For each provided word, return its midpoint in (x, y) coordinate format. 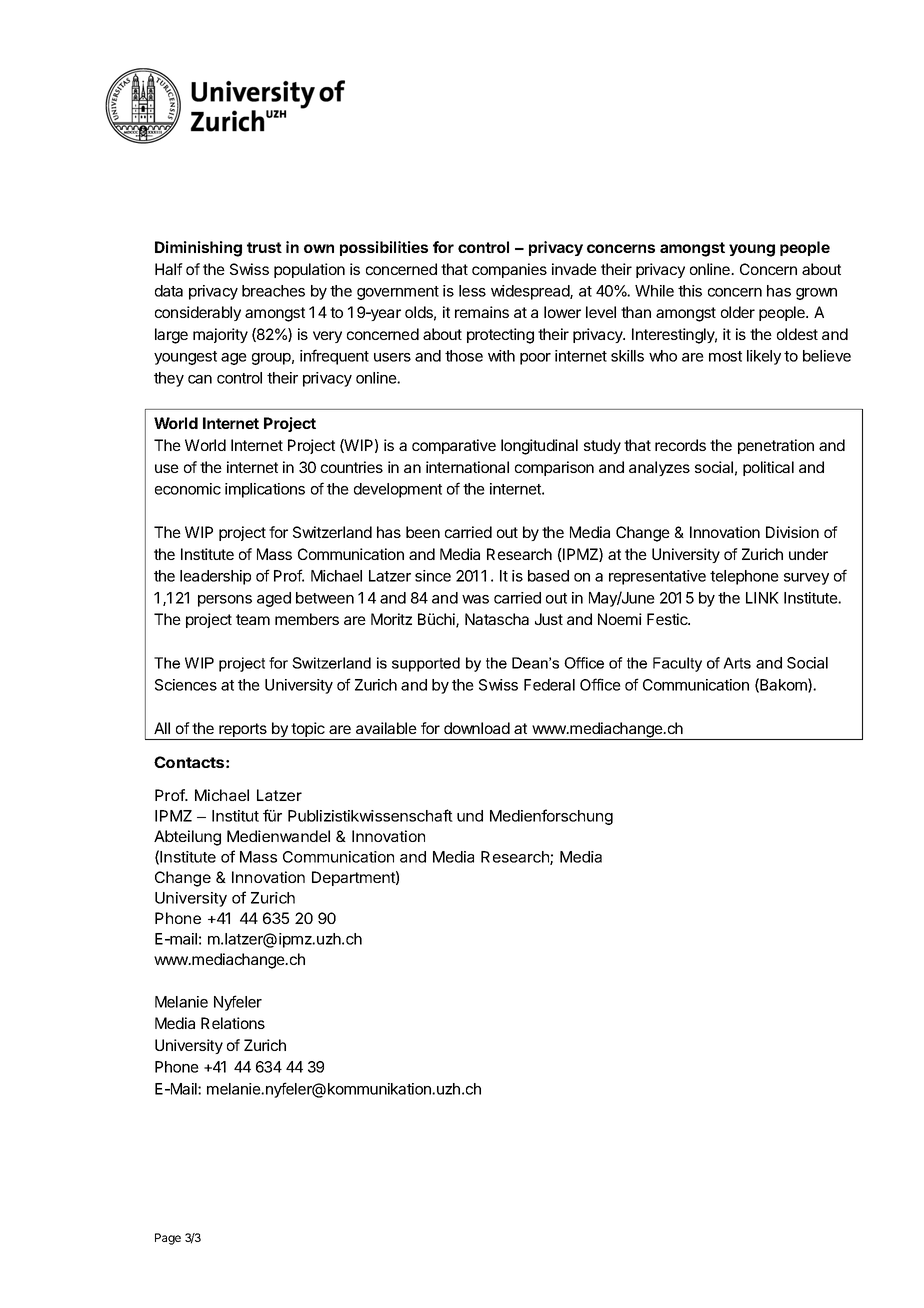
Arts (737, 663)
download (477, 728)
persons (225, 601)
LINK (762, 598)
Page (168, 1239)
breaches (273, 291)
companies (509, 270)
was (475, 599)
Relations (233, 1023)
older (738, 312)
